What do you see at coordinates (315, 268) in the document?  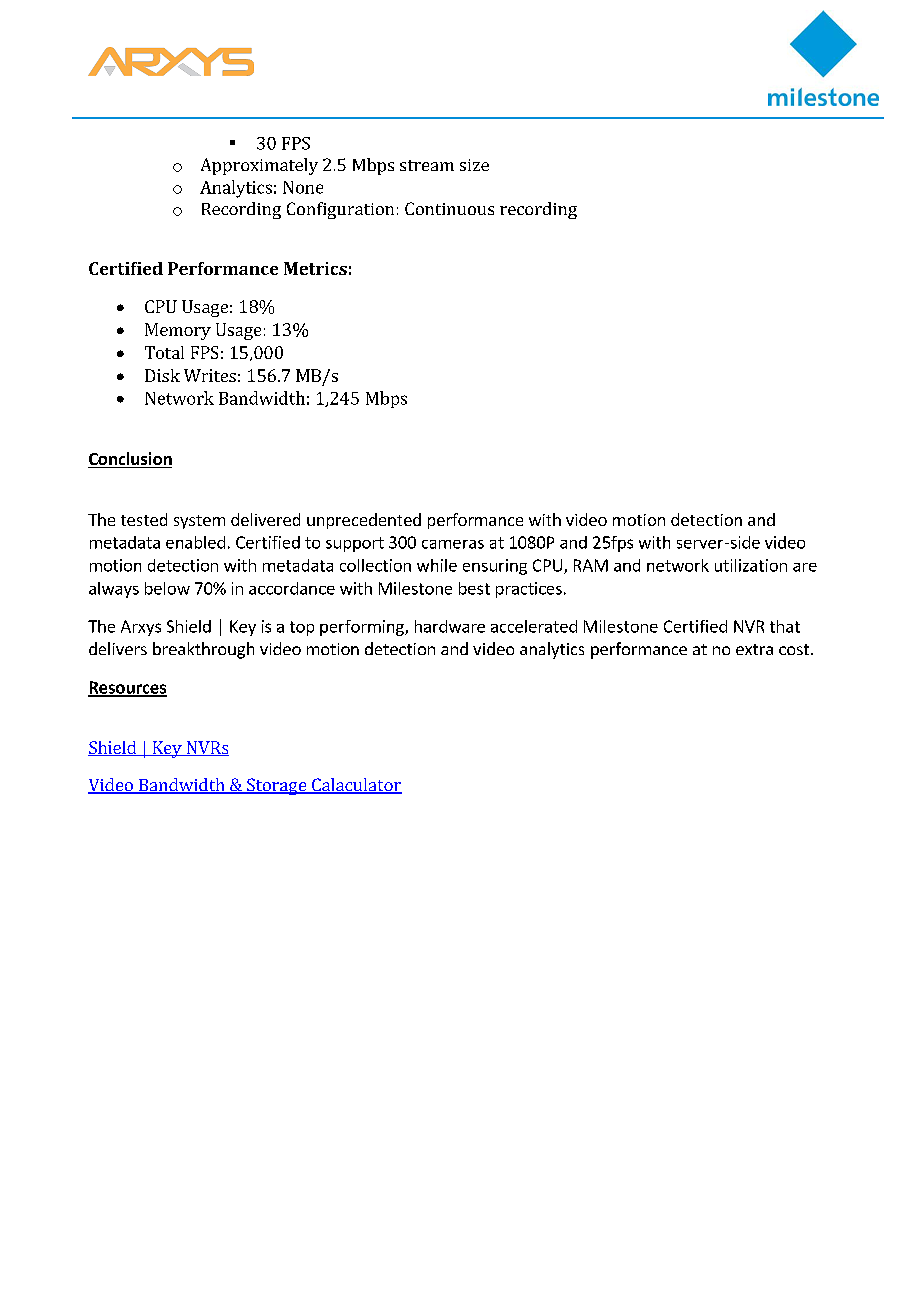 I see `Metrics` at bounding box center [315, 268].
